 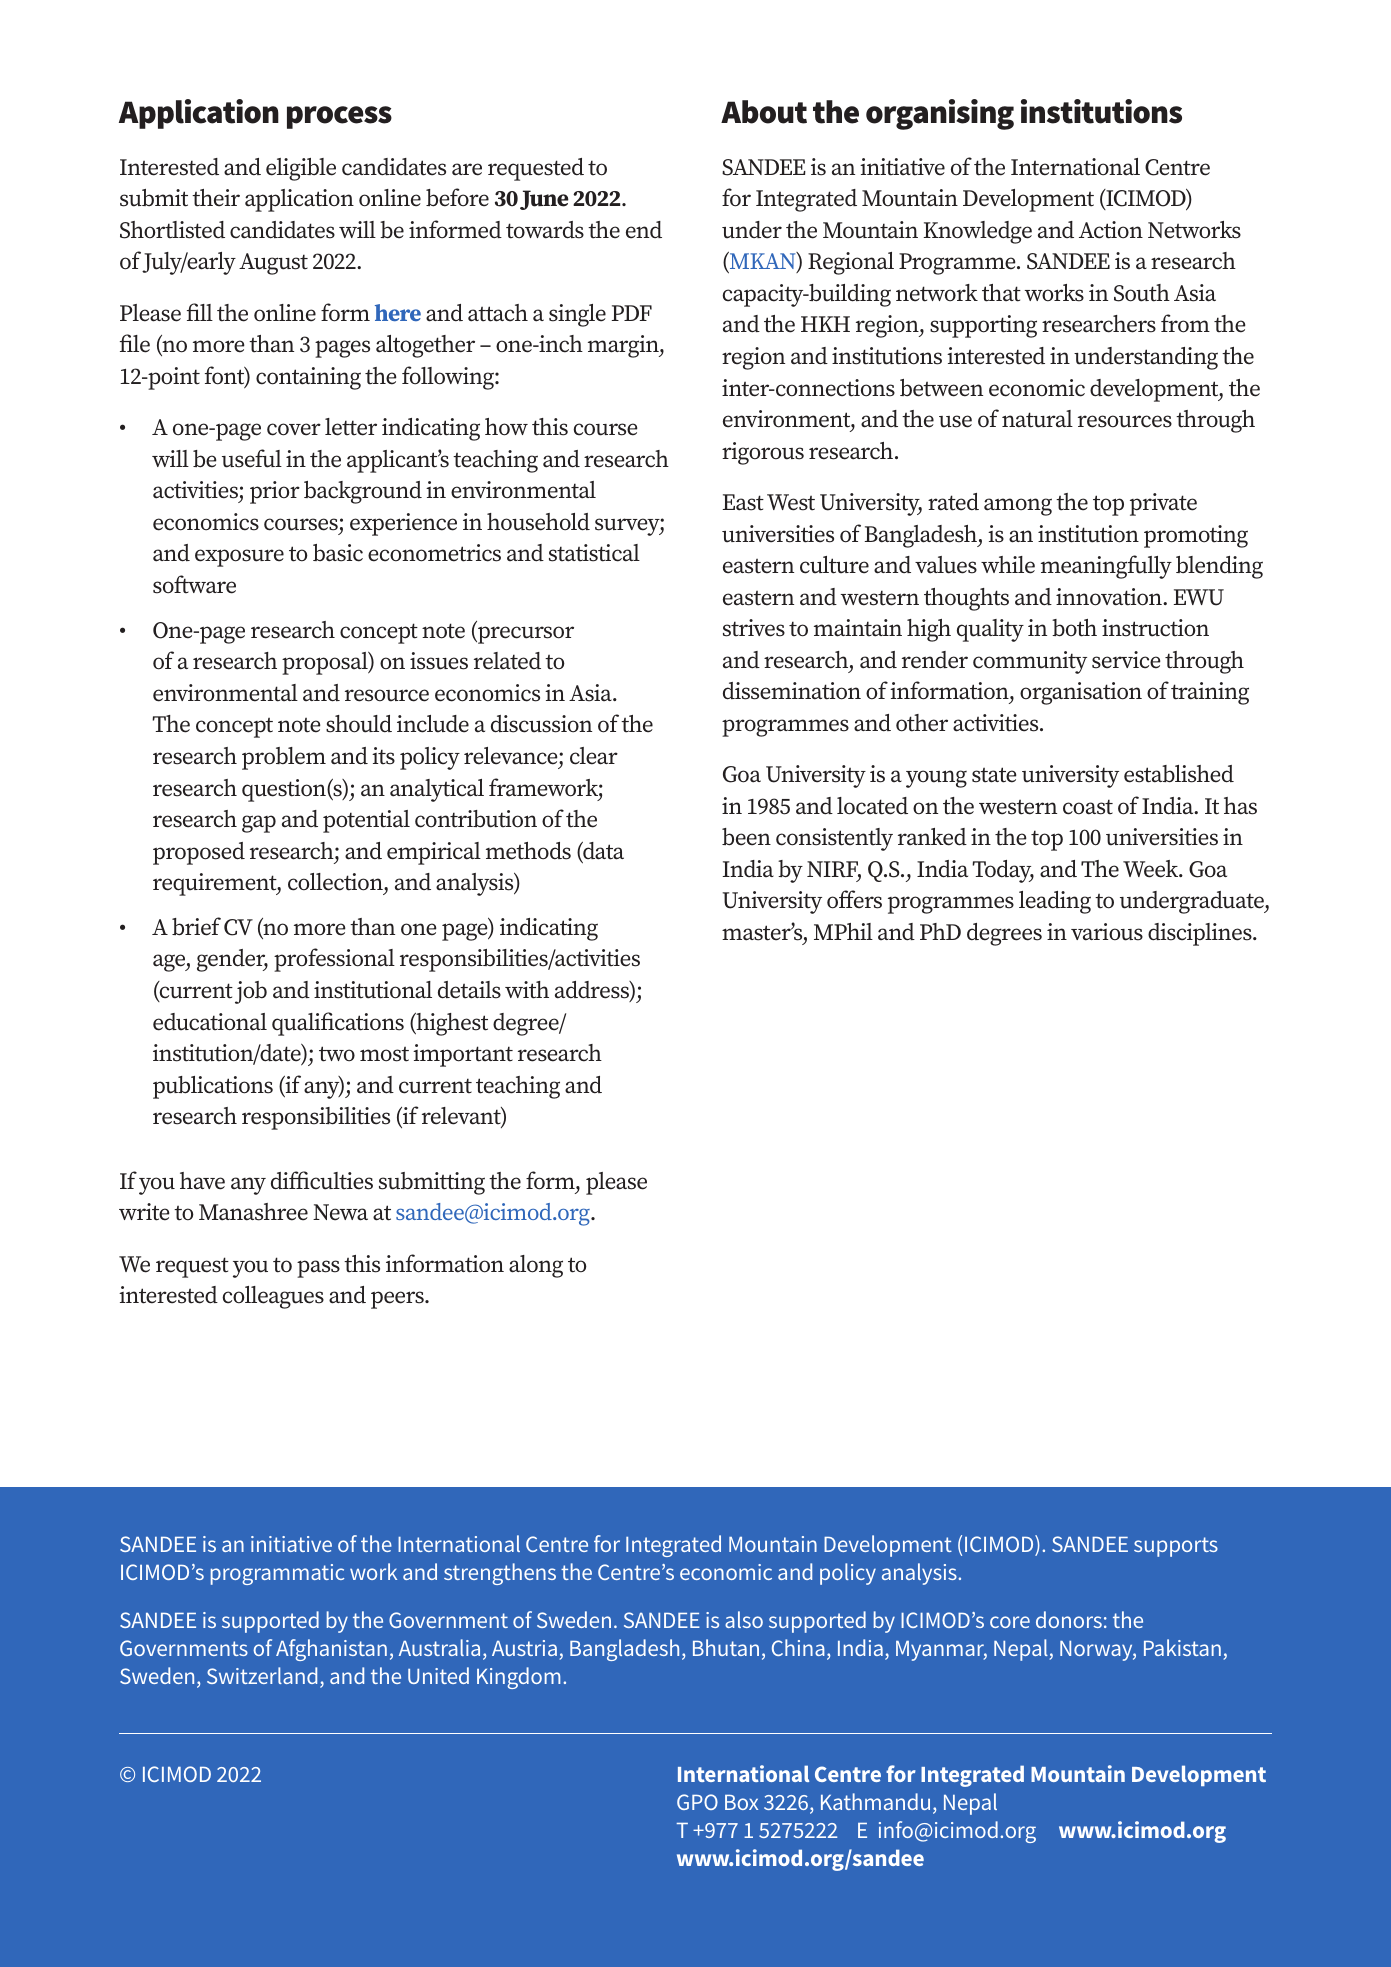 I want to click on eligible, so click(x=301, y=169).
